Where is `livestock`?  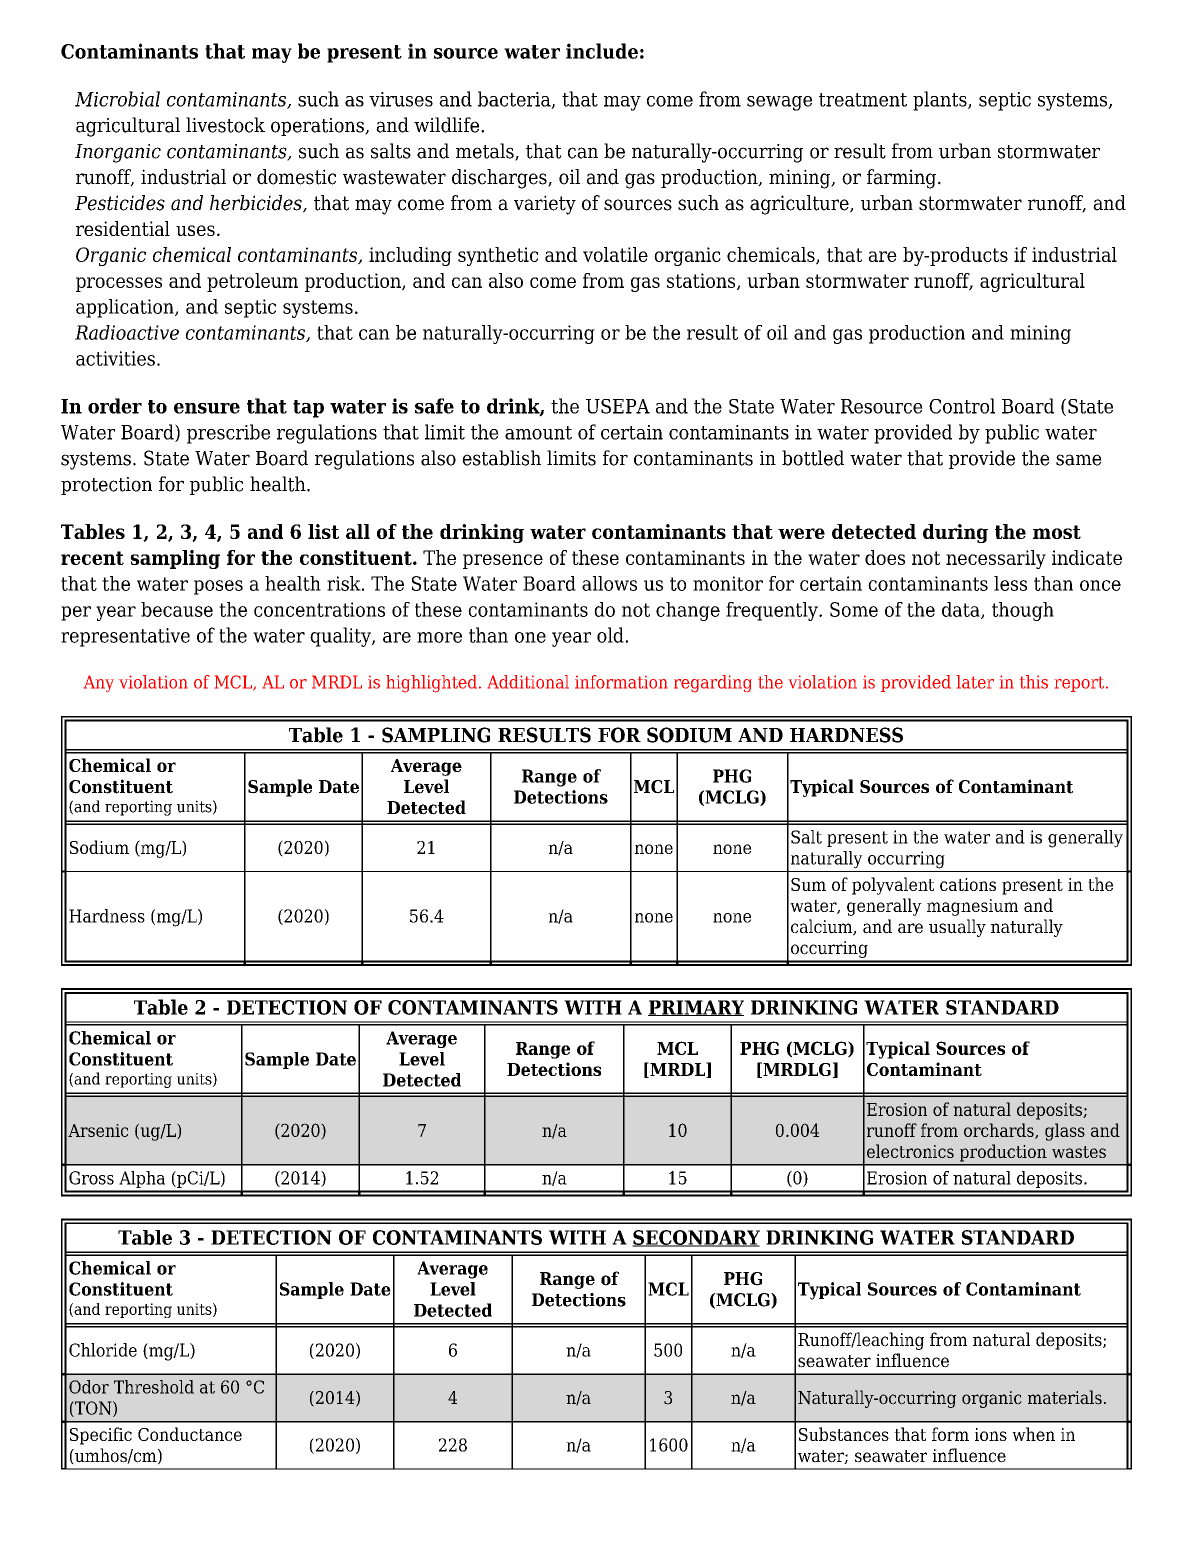 livestock is located at coordinates (225, 125).
